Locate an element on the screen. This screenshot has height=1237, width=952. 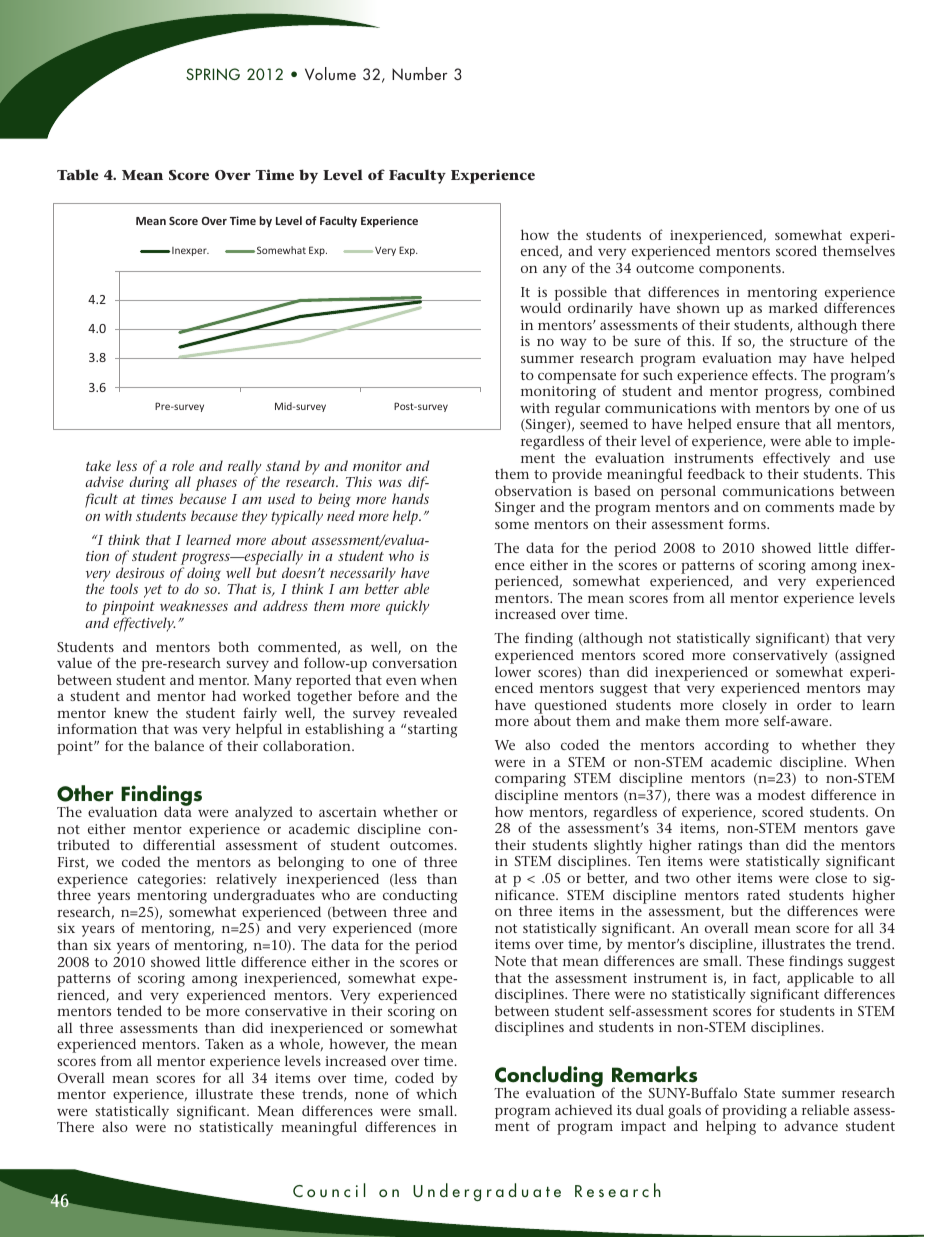
during is located at coordinates (149, 483).
